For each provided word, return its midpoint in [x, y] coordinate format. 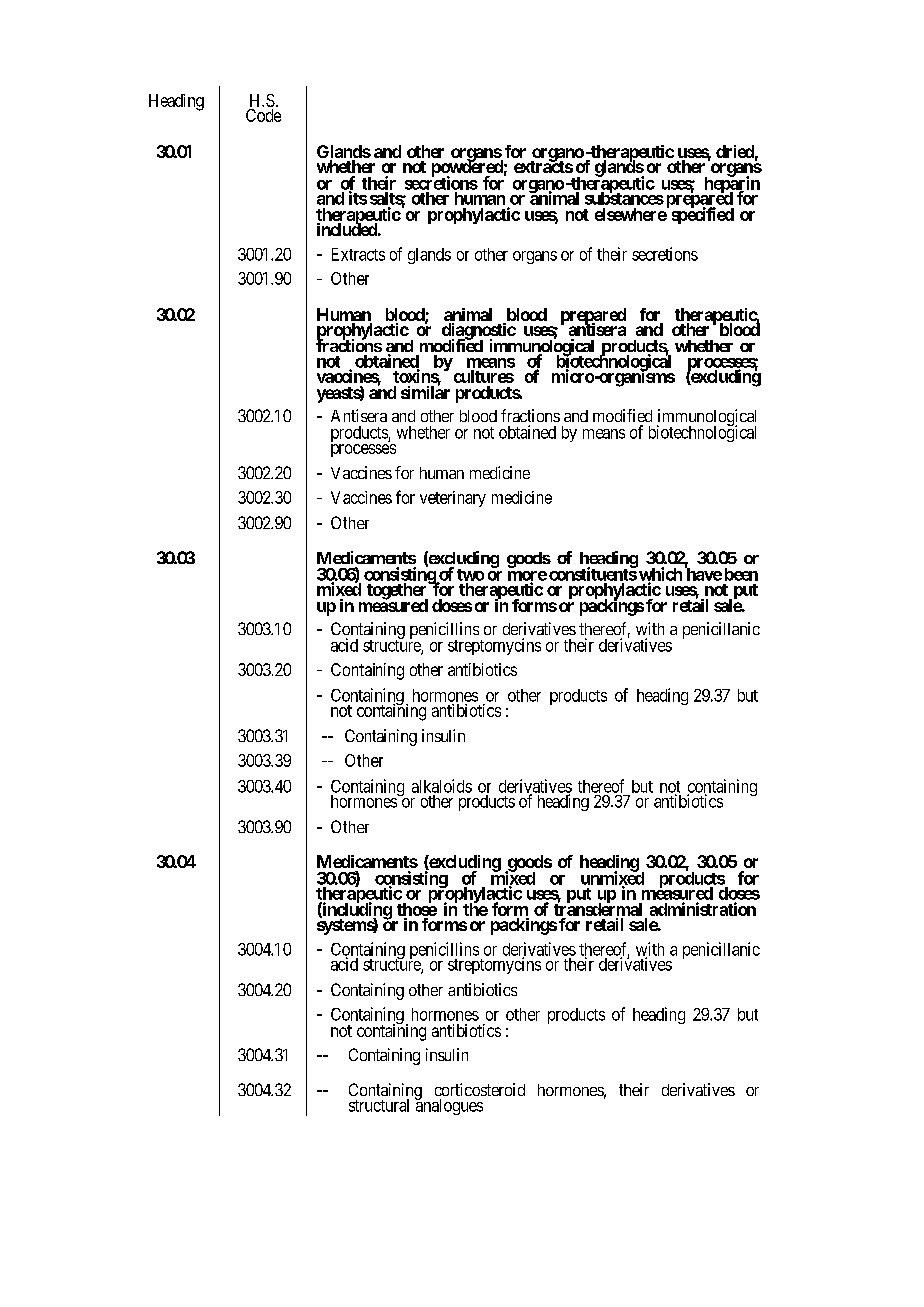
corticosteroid [480, 1089]
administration [703, 909]
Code [263, 115]
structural [379, 1105]
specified [703, 215]
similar [425, 391]
